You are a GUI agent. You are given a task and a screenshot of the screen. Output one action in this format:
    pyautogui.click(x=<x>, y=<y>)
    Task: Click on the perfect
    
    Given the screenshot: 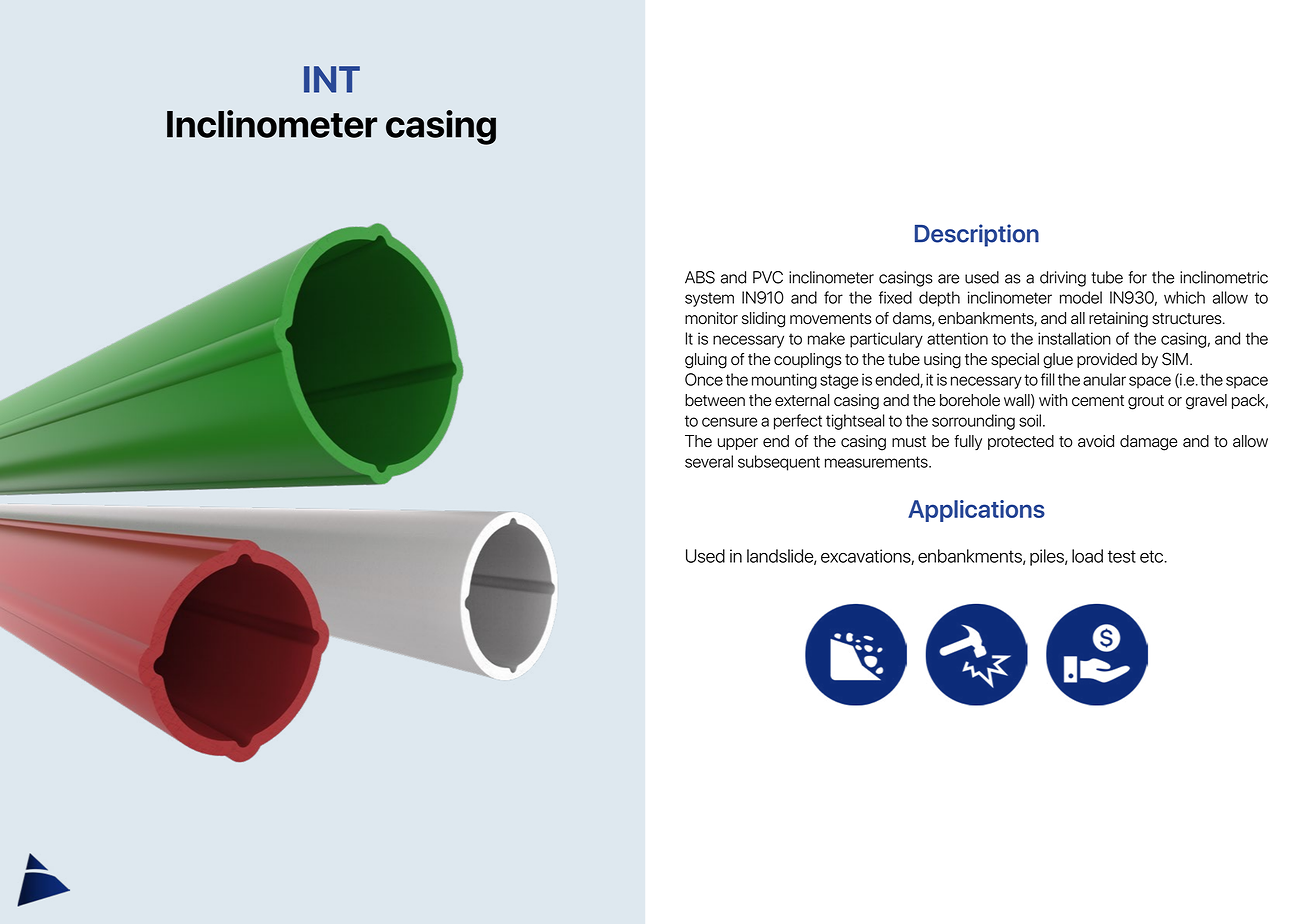 What is the action you would take?
    pyautogui.click(x=798, y=422)
